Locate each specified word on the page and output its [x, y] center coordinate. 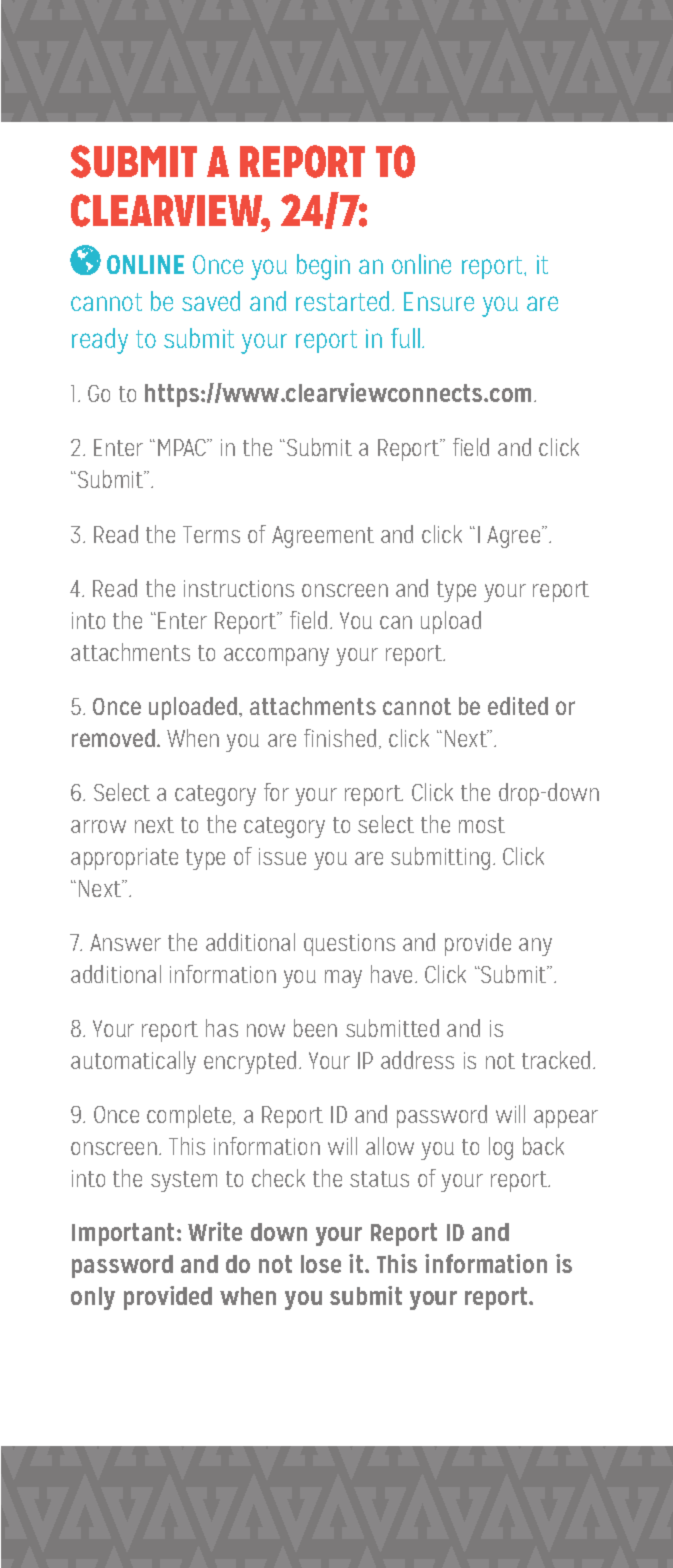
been [315, 1028]
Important [125, 1234]
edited [518, 706]
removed [115, 738]
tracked [556, 1060]
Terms [211, 534]
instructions [239, 588]
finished [340, 738]
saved [211, 301]
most [482, 825]
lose [321, 1264]
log [501, 1148]
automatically [133, 1062]
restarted [344, 301]
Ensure [439, 301]
